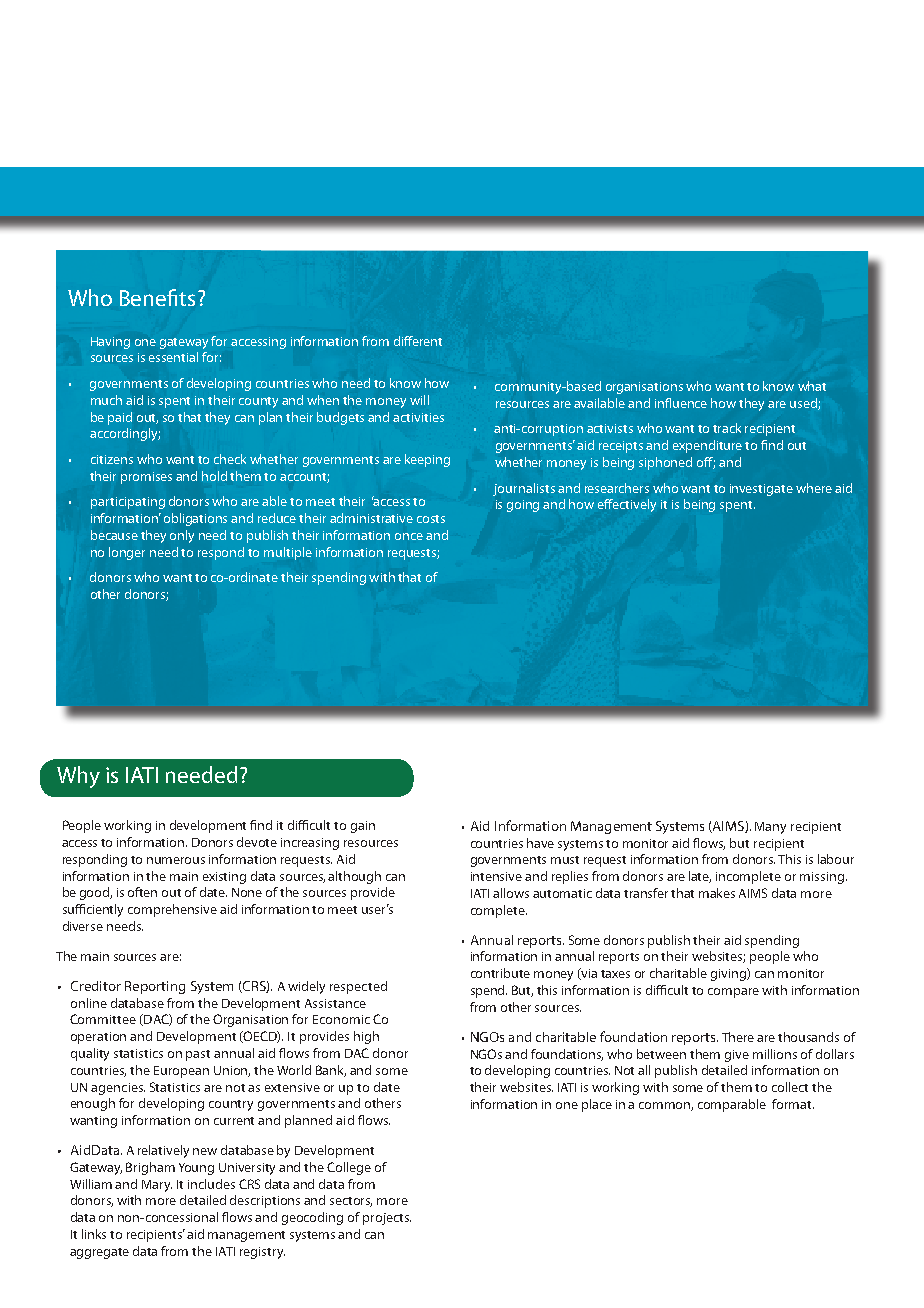 Image resolution: width=924 pixels, height=1308 pixels. Describe the element at coordinates (157, 297) in the screenshot. I see `Benefits` at that location.
